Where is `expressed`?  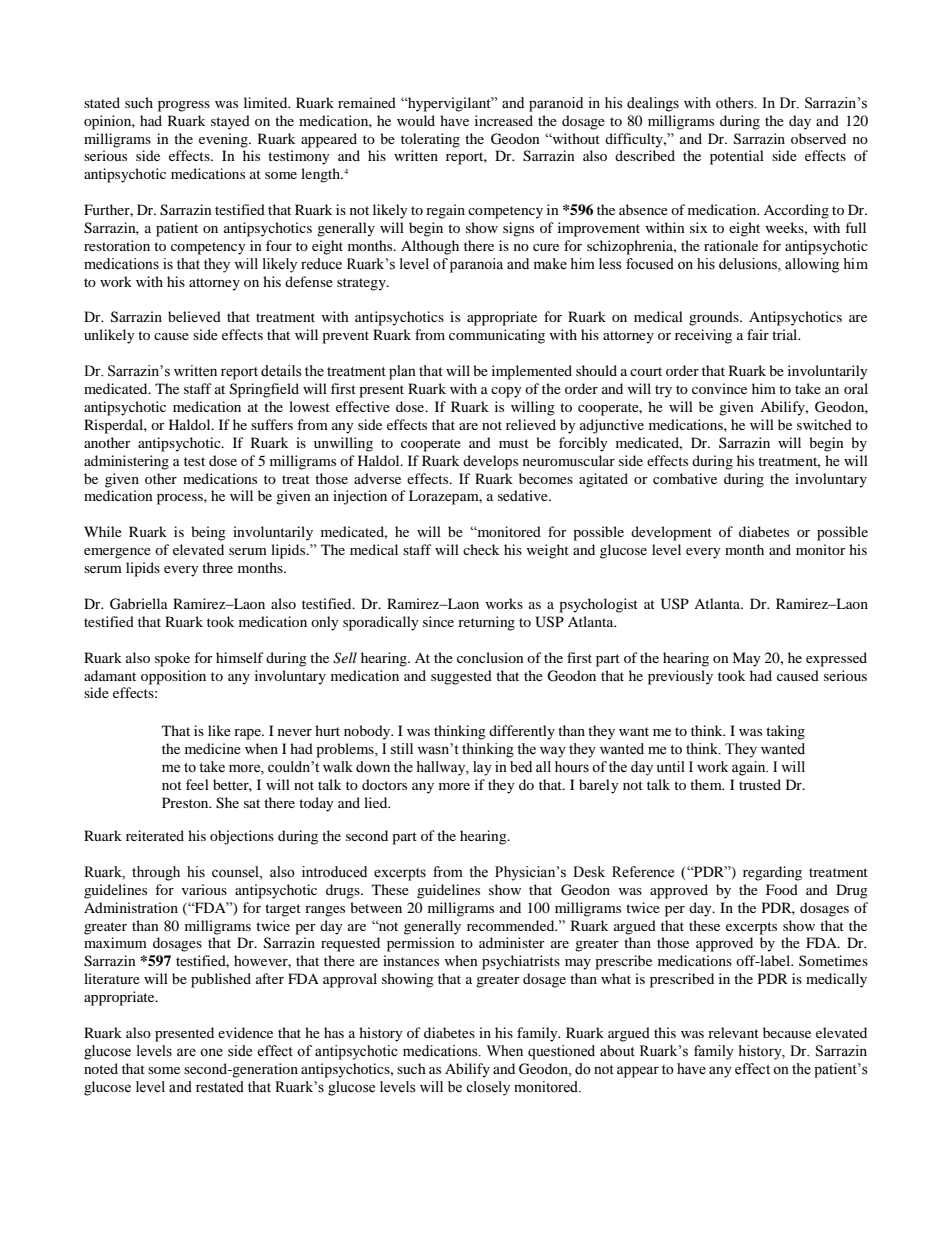
expressed is located at coordinates (836, 659).
